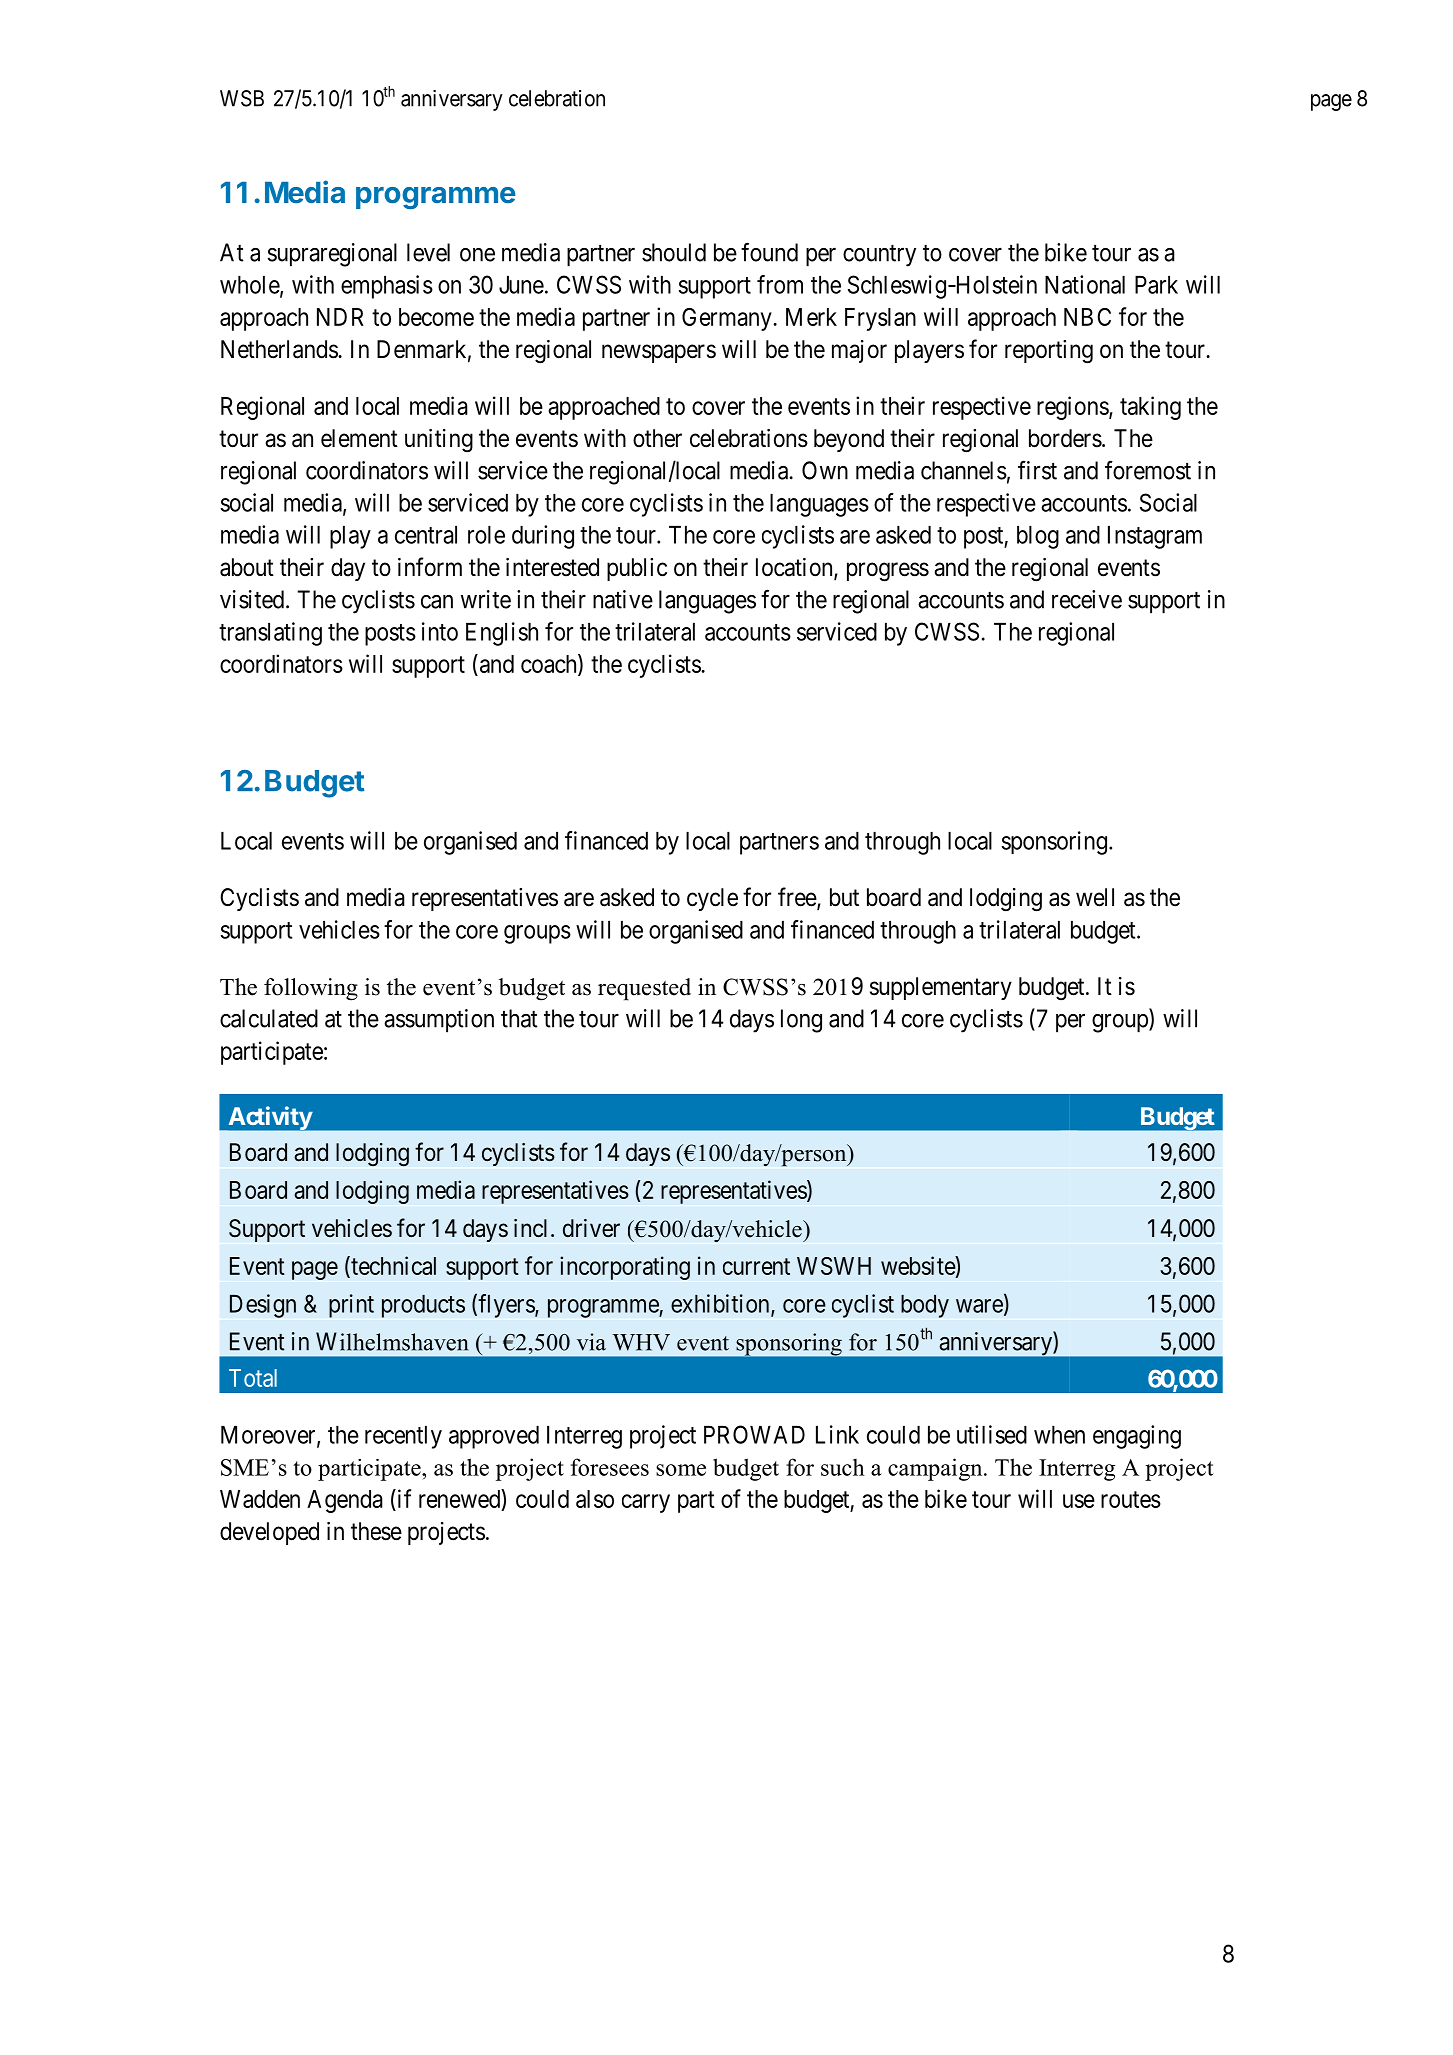 The image size is (1453, 2055). I want to click on following, so click(311, 989).
